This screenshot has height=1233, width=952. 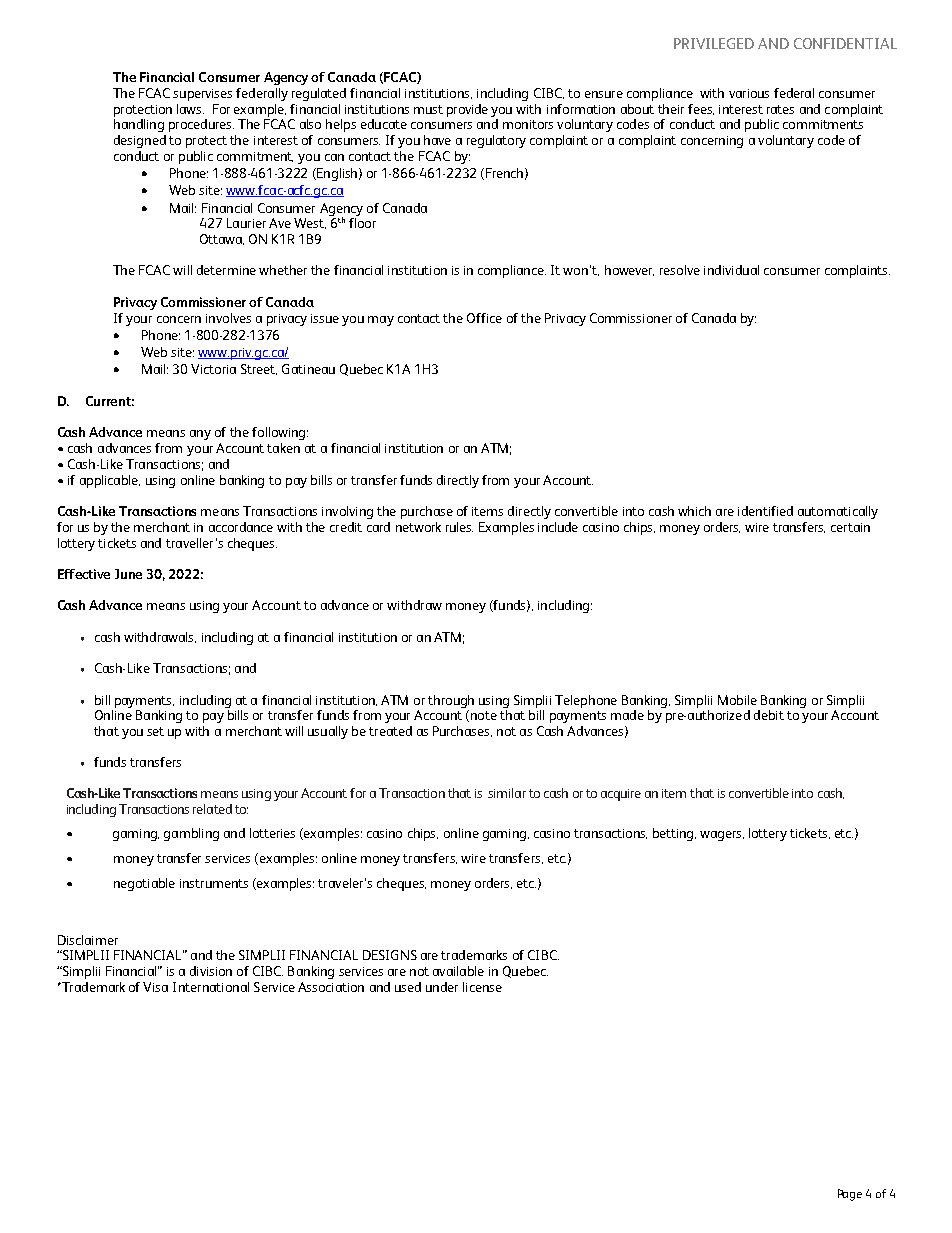 I want to click on various, so click(x=749, y=93).
